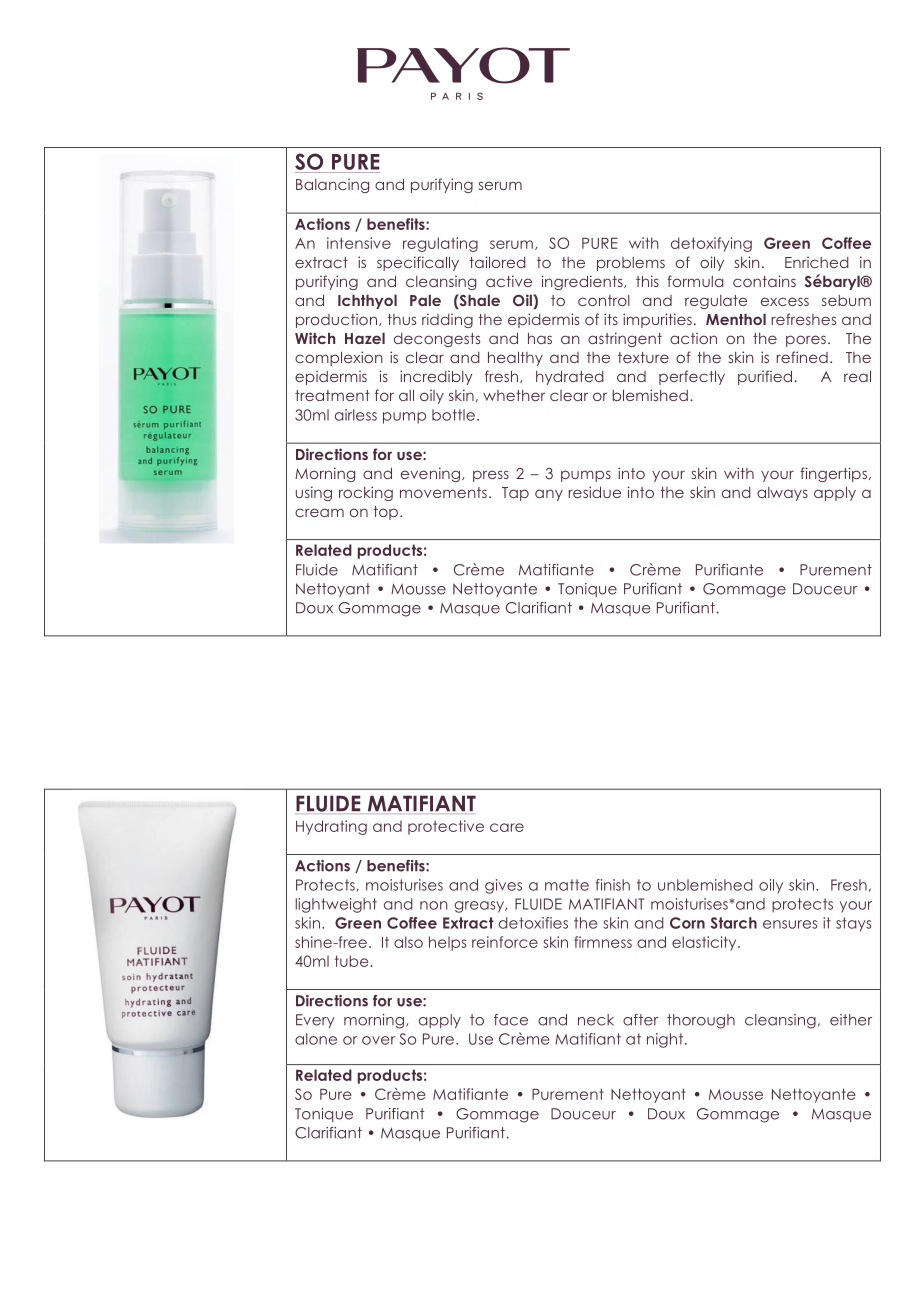 The width and height of the document is (924, 1308). I want to click on residue, so click(595, 492).
